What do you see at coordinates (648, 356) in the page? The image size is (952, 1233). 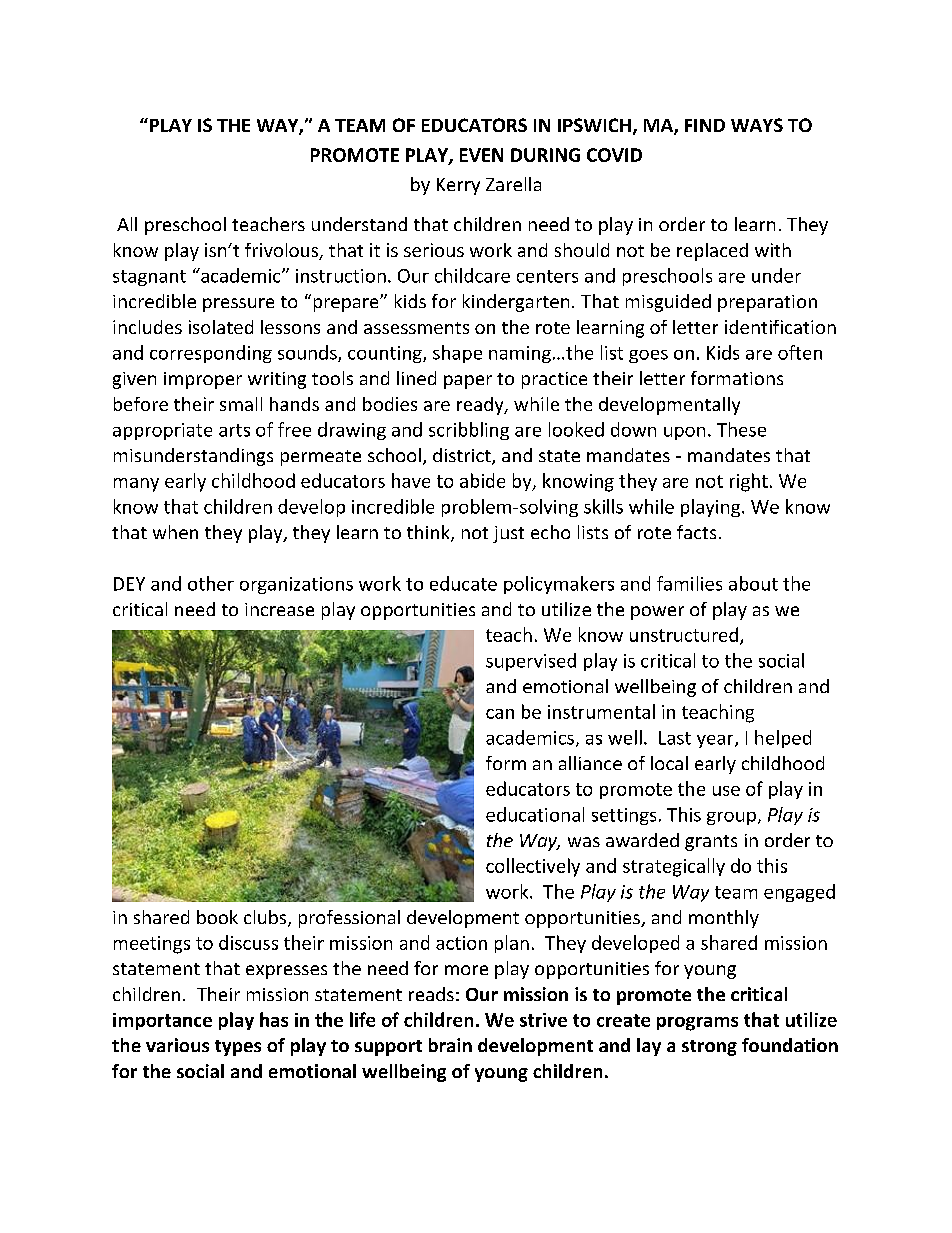 I see `goes` at bounding box center [648, 356].
